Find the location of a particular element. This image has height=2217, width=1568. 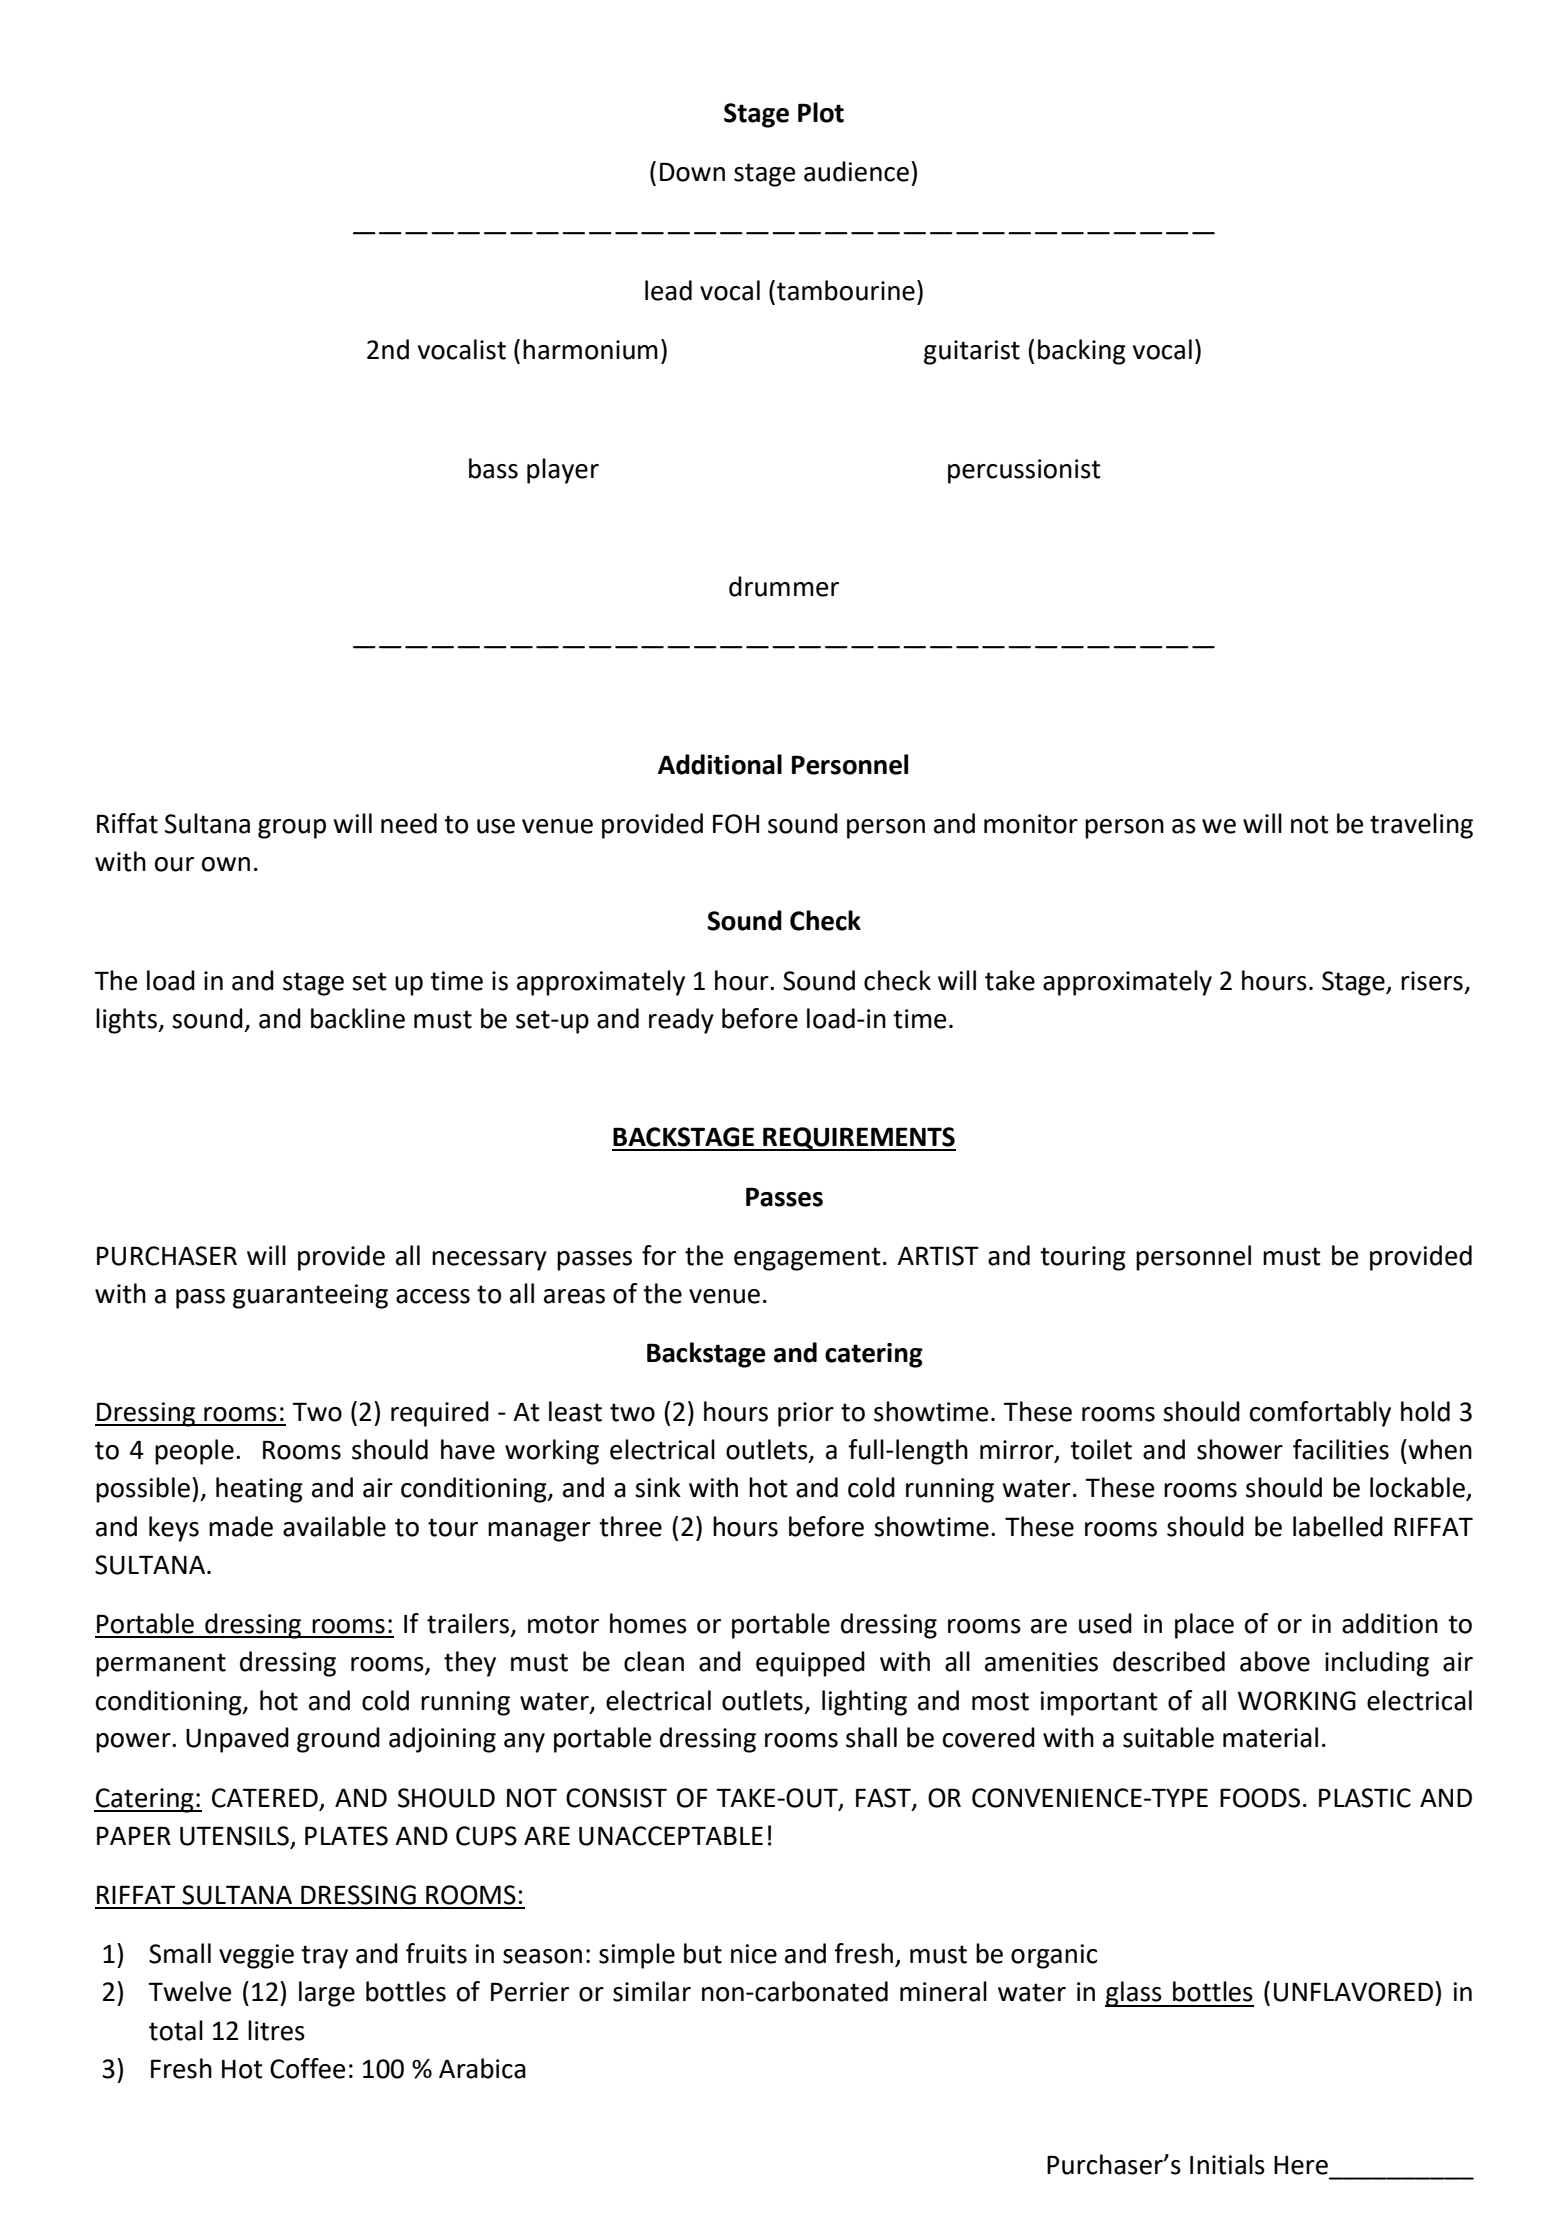

audience is located at coordinates (858, 171).
